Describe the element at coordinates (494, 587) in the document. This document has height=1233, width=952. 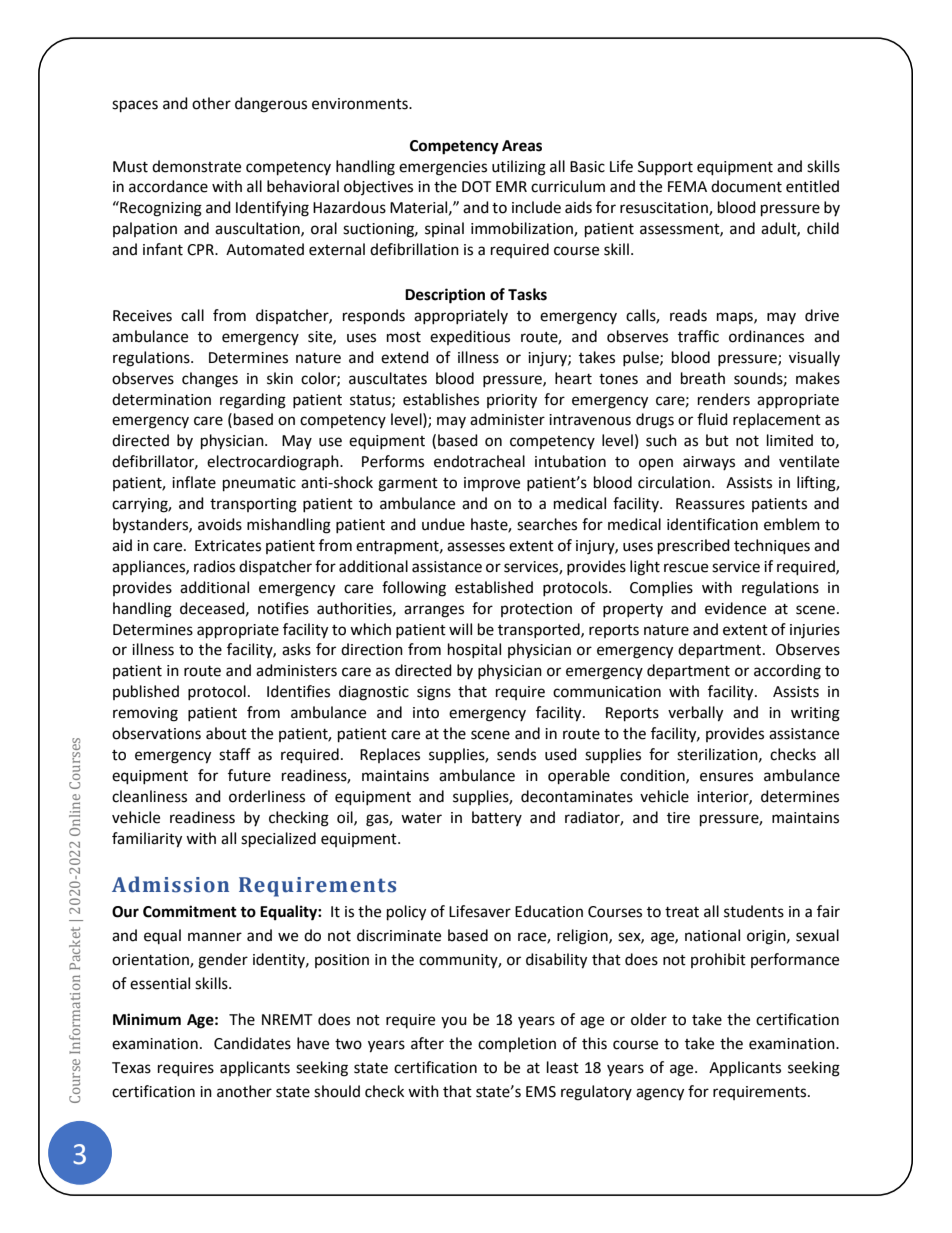
I see `established` at that location.
